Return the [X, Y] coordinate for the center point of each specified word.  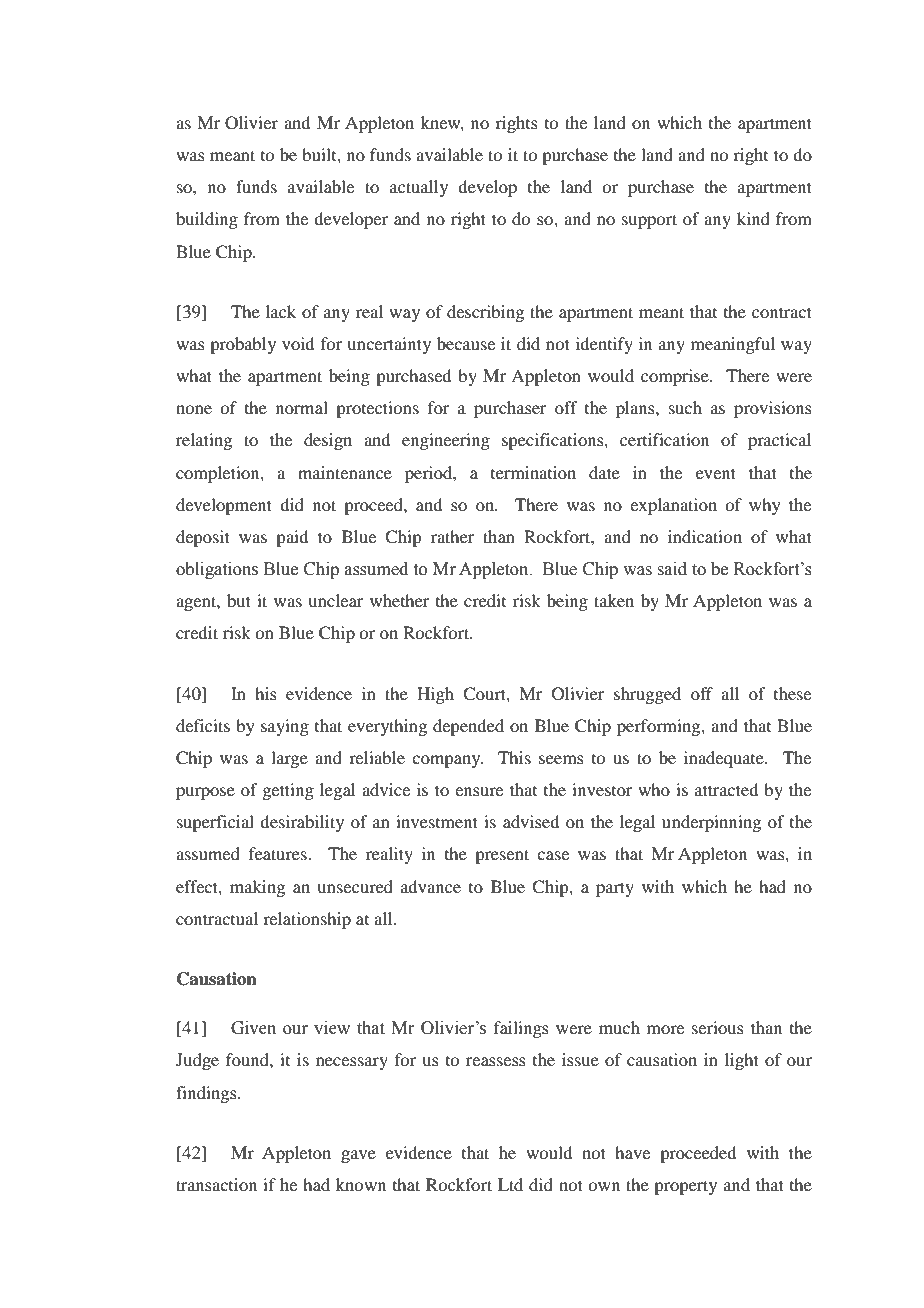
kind [753, 218]
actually [419, 188]
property [685, 1187]
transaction [216, 1184]
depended [468, 727]
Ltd [510, 1184]
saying [285, 727]
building [207, 220]
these [792, 693]
